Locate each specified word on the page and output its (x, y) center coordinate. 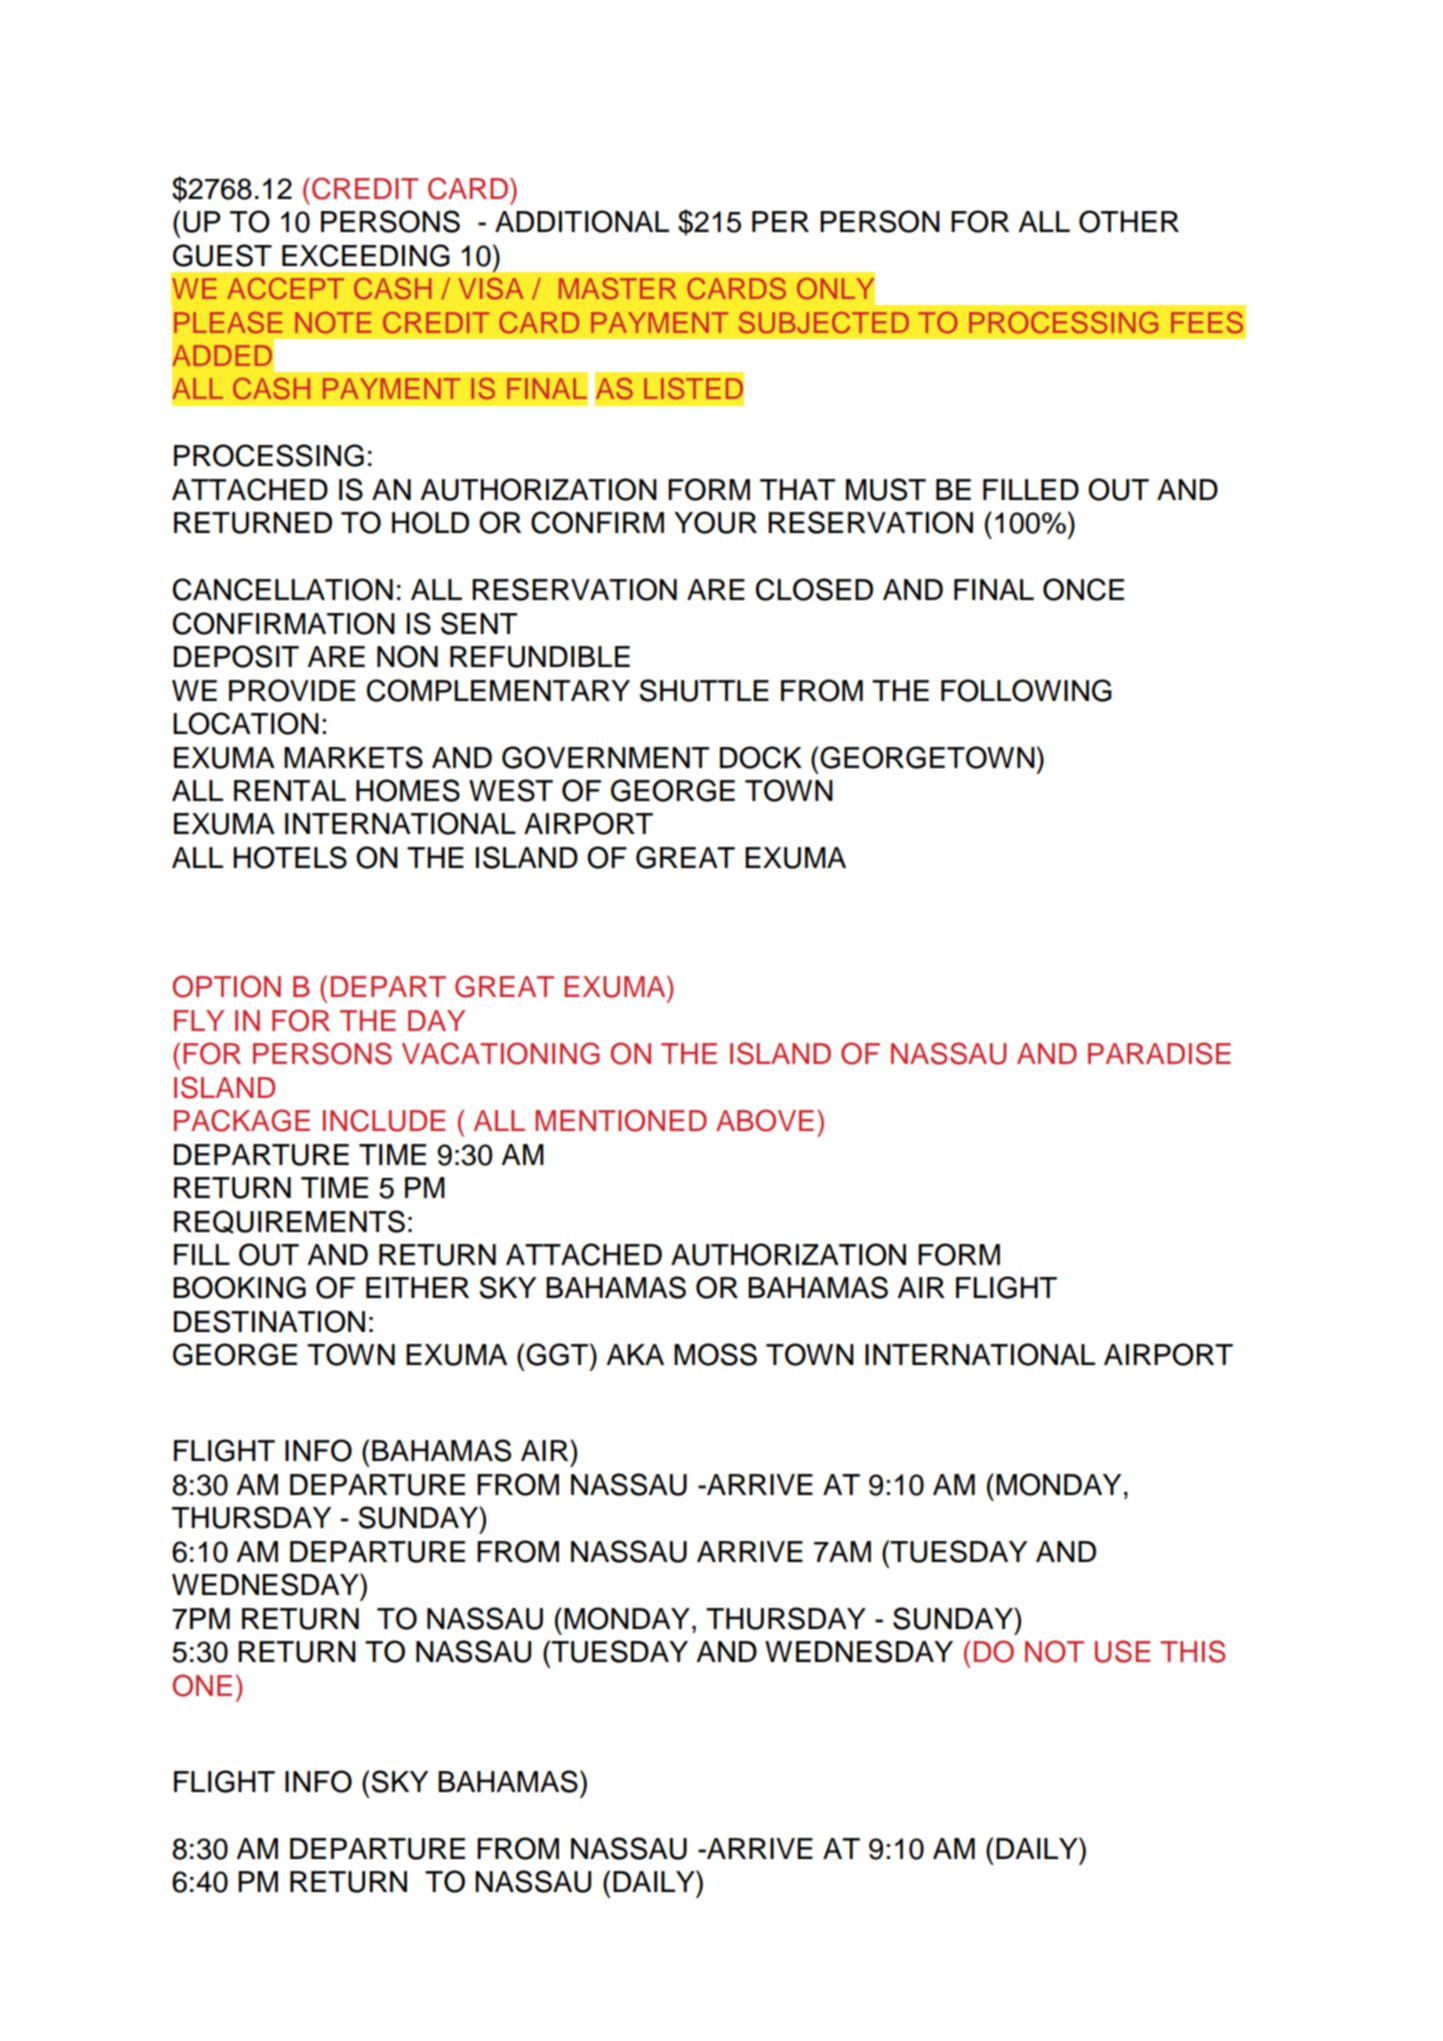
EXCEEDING (366, 255)
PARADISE (1159, 1053)
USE (1122, 1651)
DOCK (761, 757)
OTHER (1129, 221)
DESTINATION (269, 1321)
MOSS (715, 1354)
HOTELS (290, 857)
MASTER (618, 288)
